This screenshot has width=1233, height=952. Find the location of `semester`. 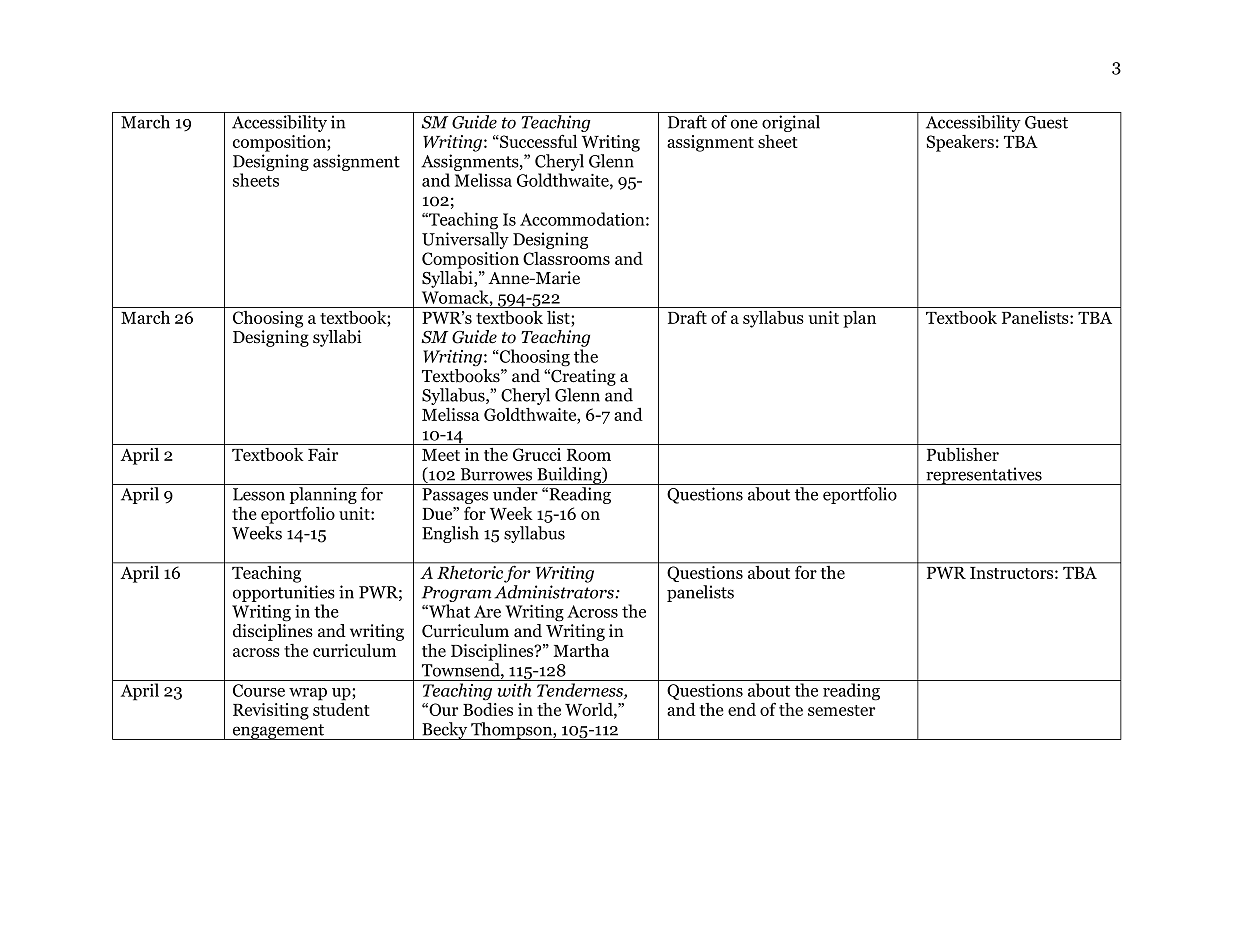

semester is located at coordinates (841, 710).
